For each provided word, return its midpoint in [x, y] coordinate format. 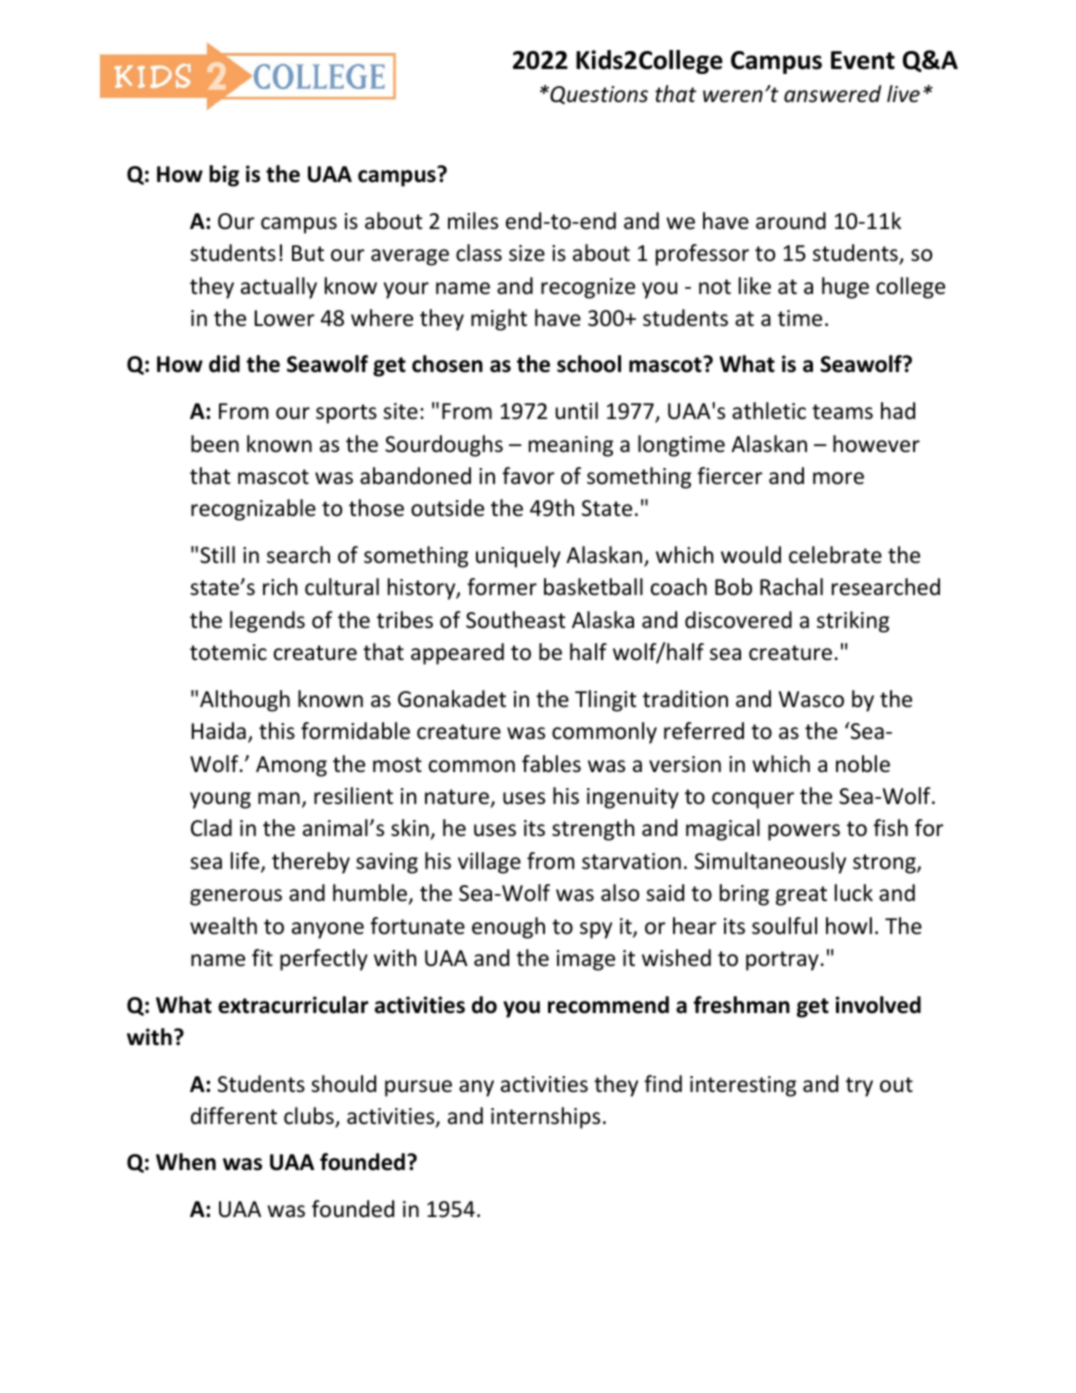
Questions [598, 95]
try [859, 1087]
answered [832, 94]
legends [267, 622]
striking [853, 622]
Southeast [516, 620]
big [224, 176]
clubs [310, 1117]
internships [545, 1118]
